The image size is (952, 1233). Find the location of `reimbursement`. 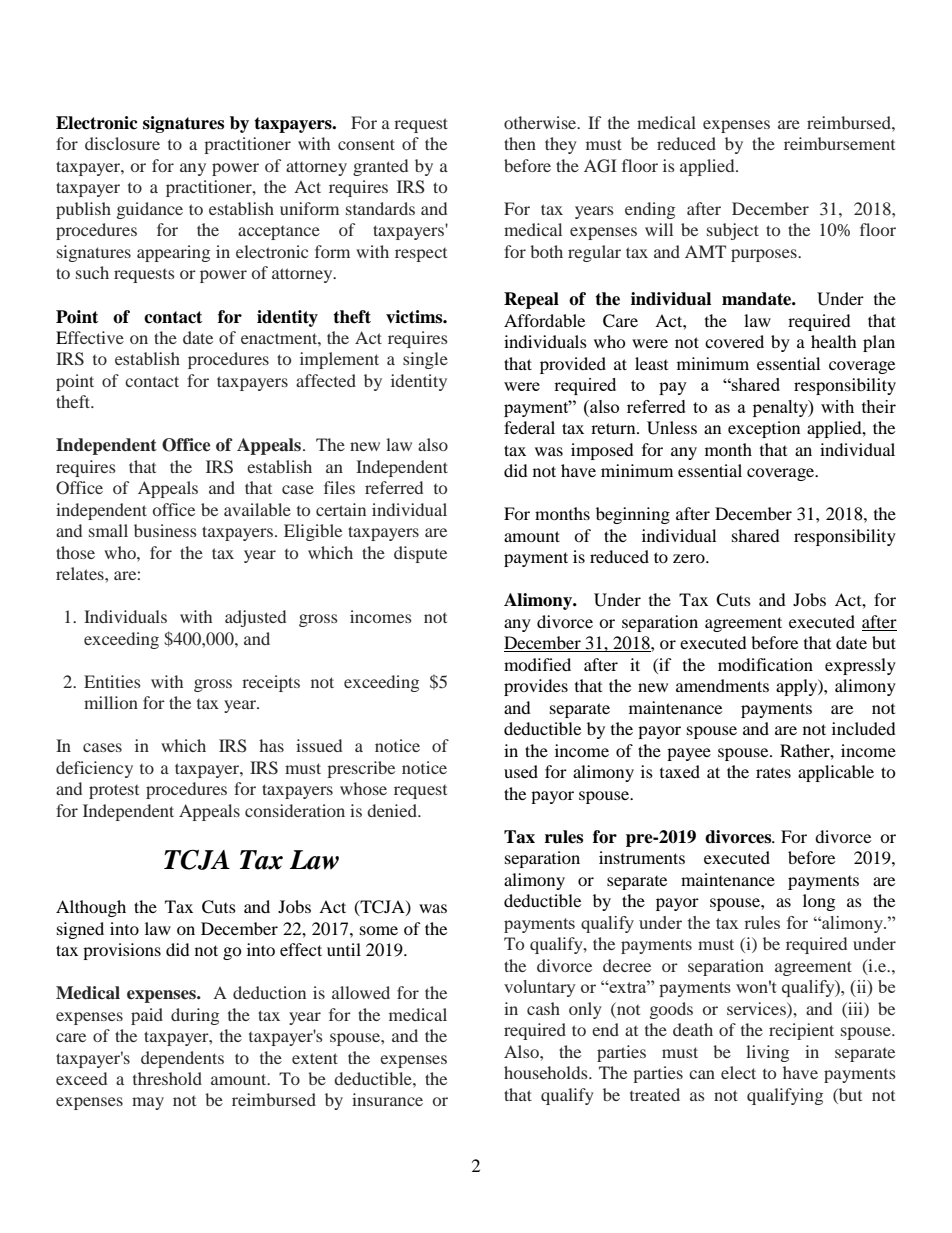

reimbursement is located at coordinates (839, 143).
